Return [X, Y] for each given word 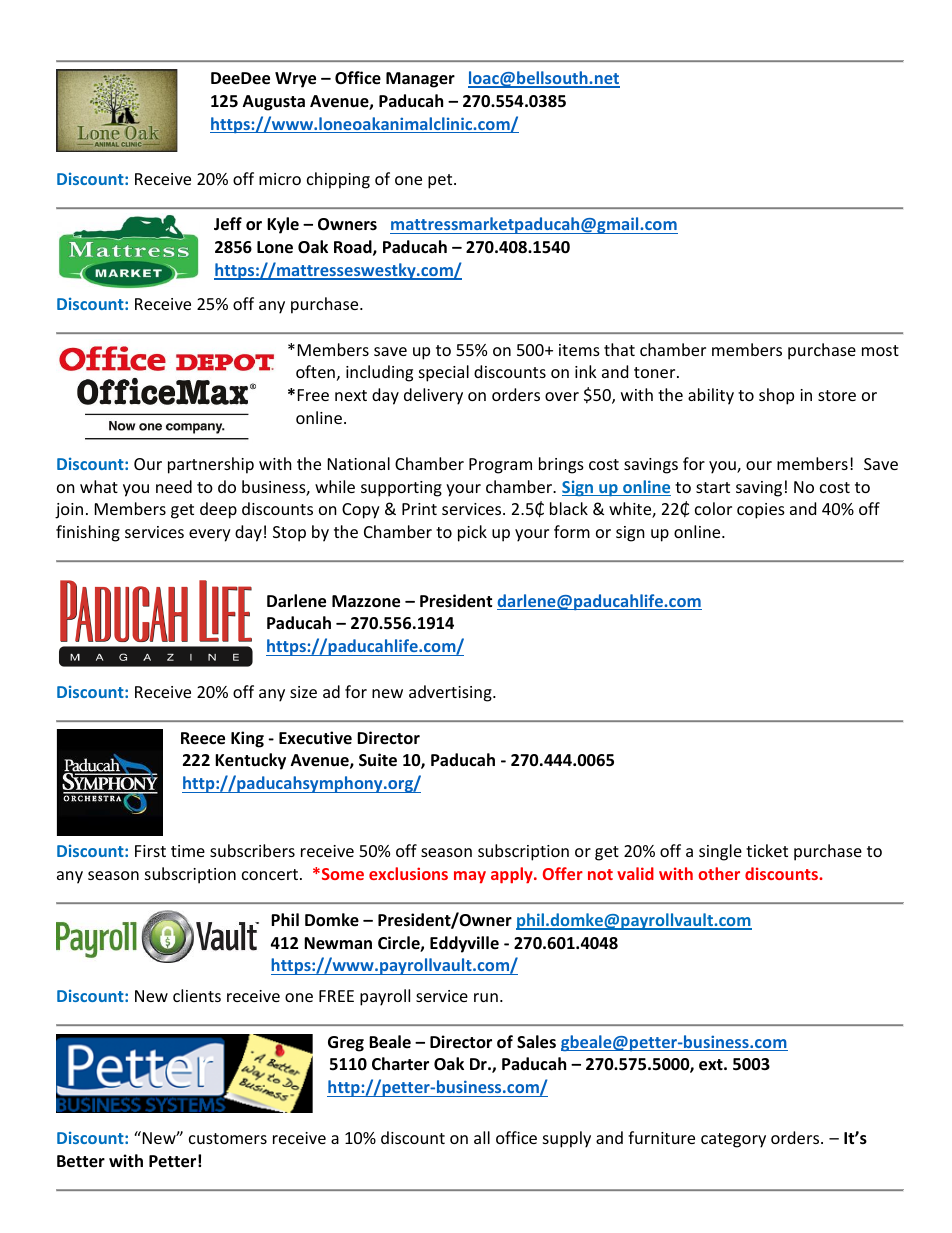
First [150, 851]
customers [228, 1138]
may [470, 877]
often [315, 371]
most [880, 350]
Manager [420, 80]
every [210, 535]
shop [776, 396]
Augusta [274, 103]
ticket [767, 850]
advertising [451, 693]
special [444, 373]
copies [761, 511]
